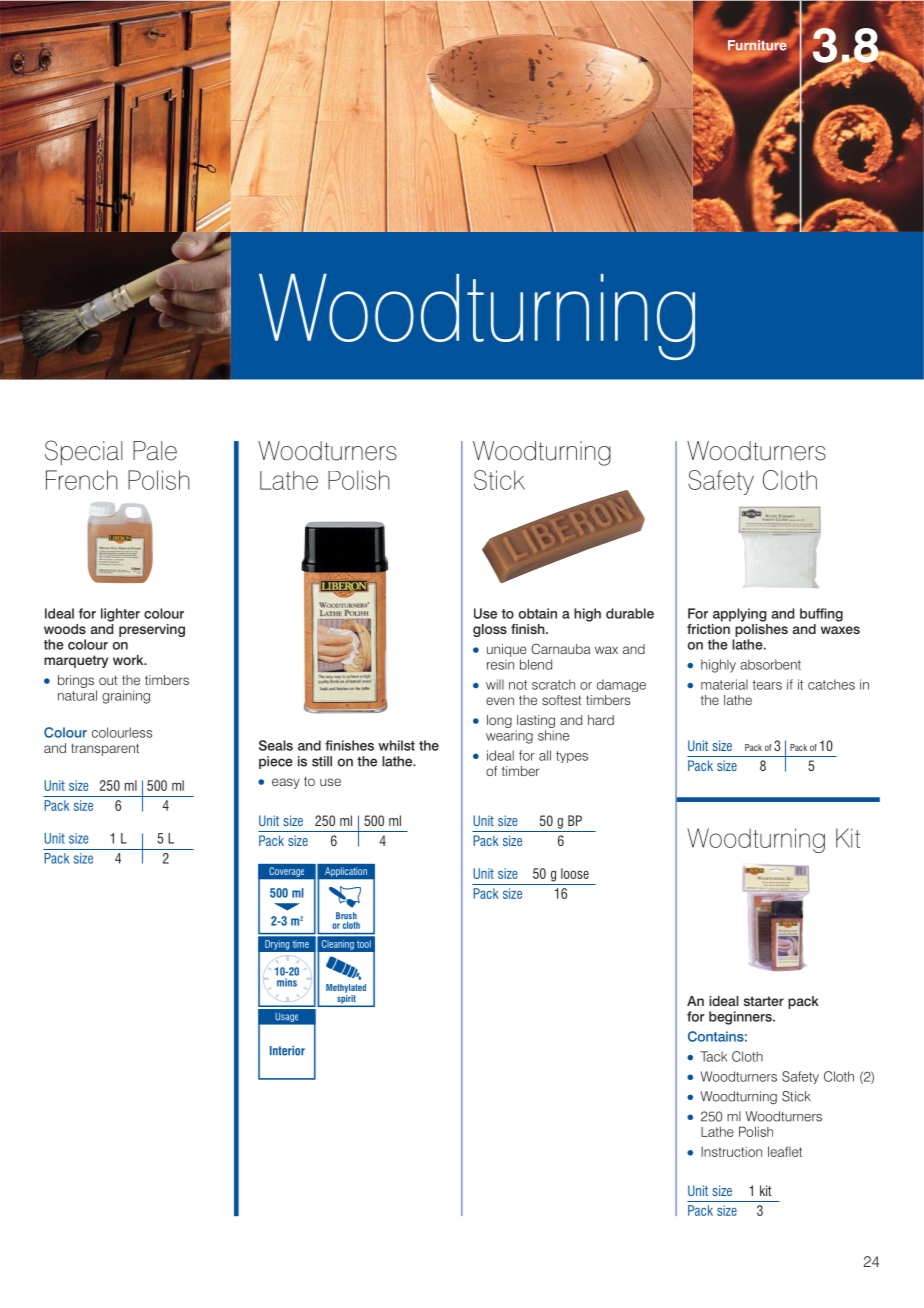 The image size is (924, 1308). Describe the element at coordinates (155, 451) in the image. I see `Pale` at that location.
